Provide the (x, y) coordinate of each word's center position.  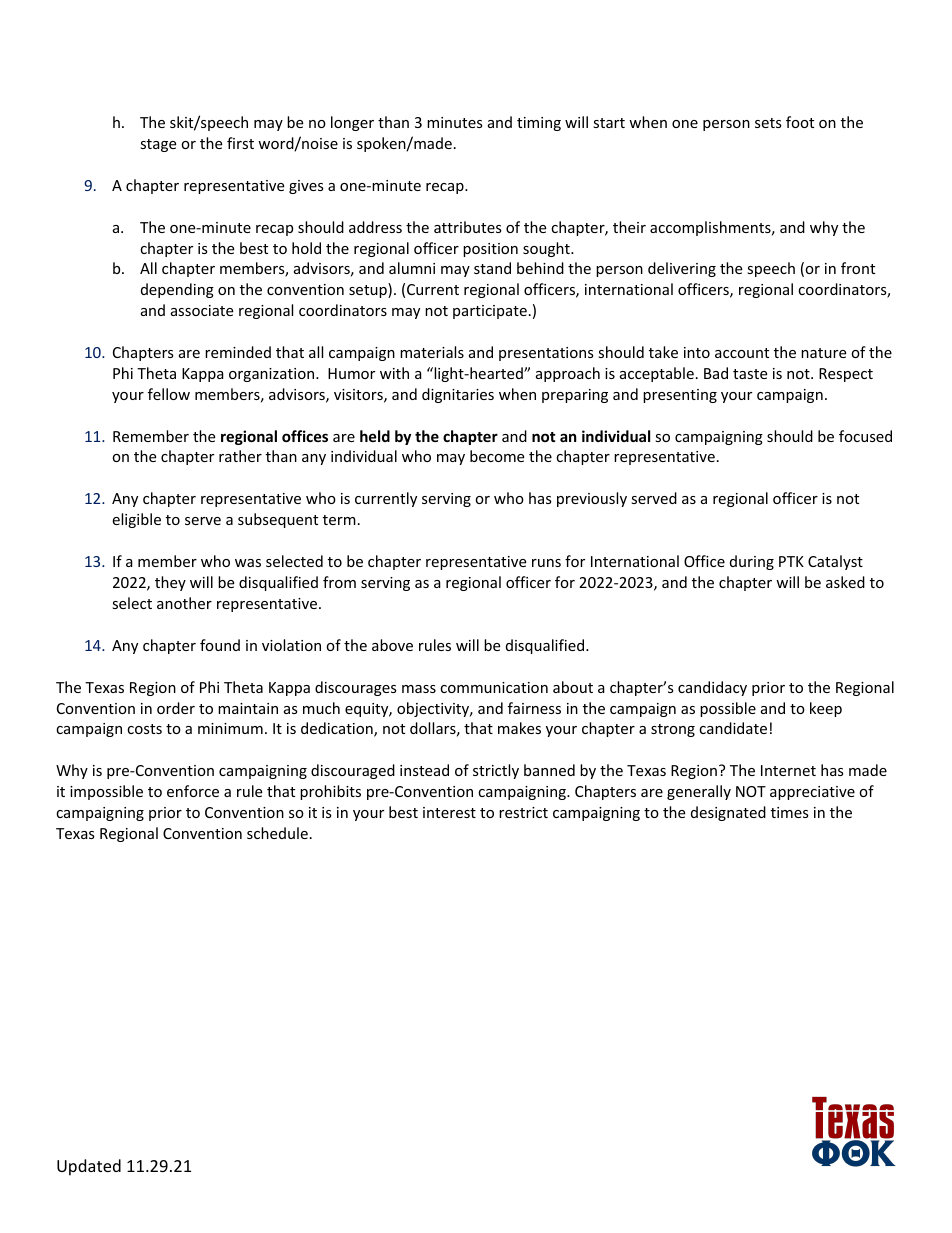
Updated (89, 1167)
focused (865, 436)
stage (158, 145)
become (497, 456)
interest (449, 812)
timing (539, 124)
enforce (193, 791)
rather (240, 456)
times (790, 812)
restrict (523, 812)
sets (768, 123)
